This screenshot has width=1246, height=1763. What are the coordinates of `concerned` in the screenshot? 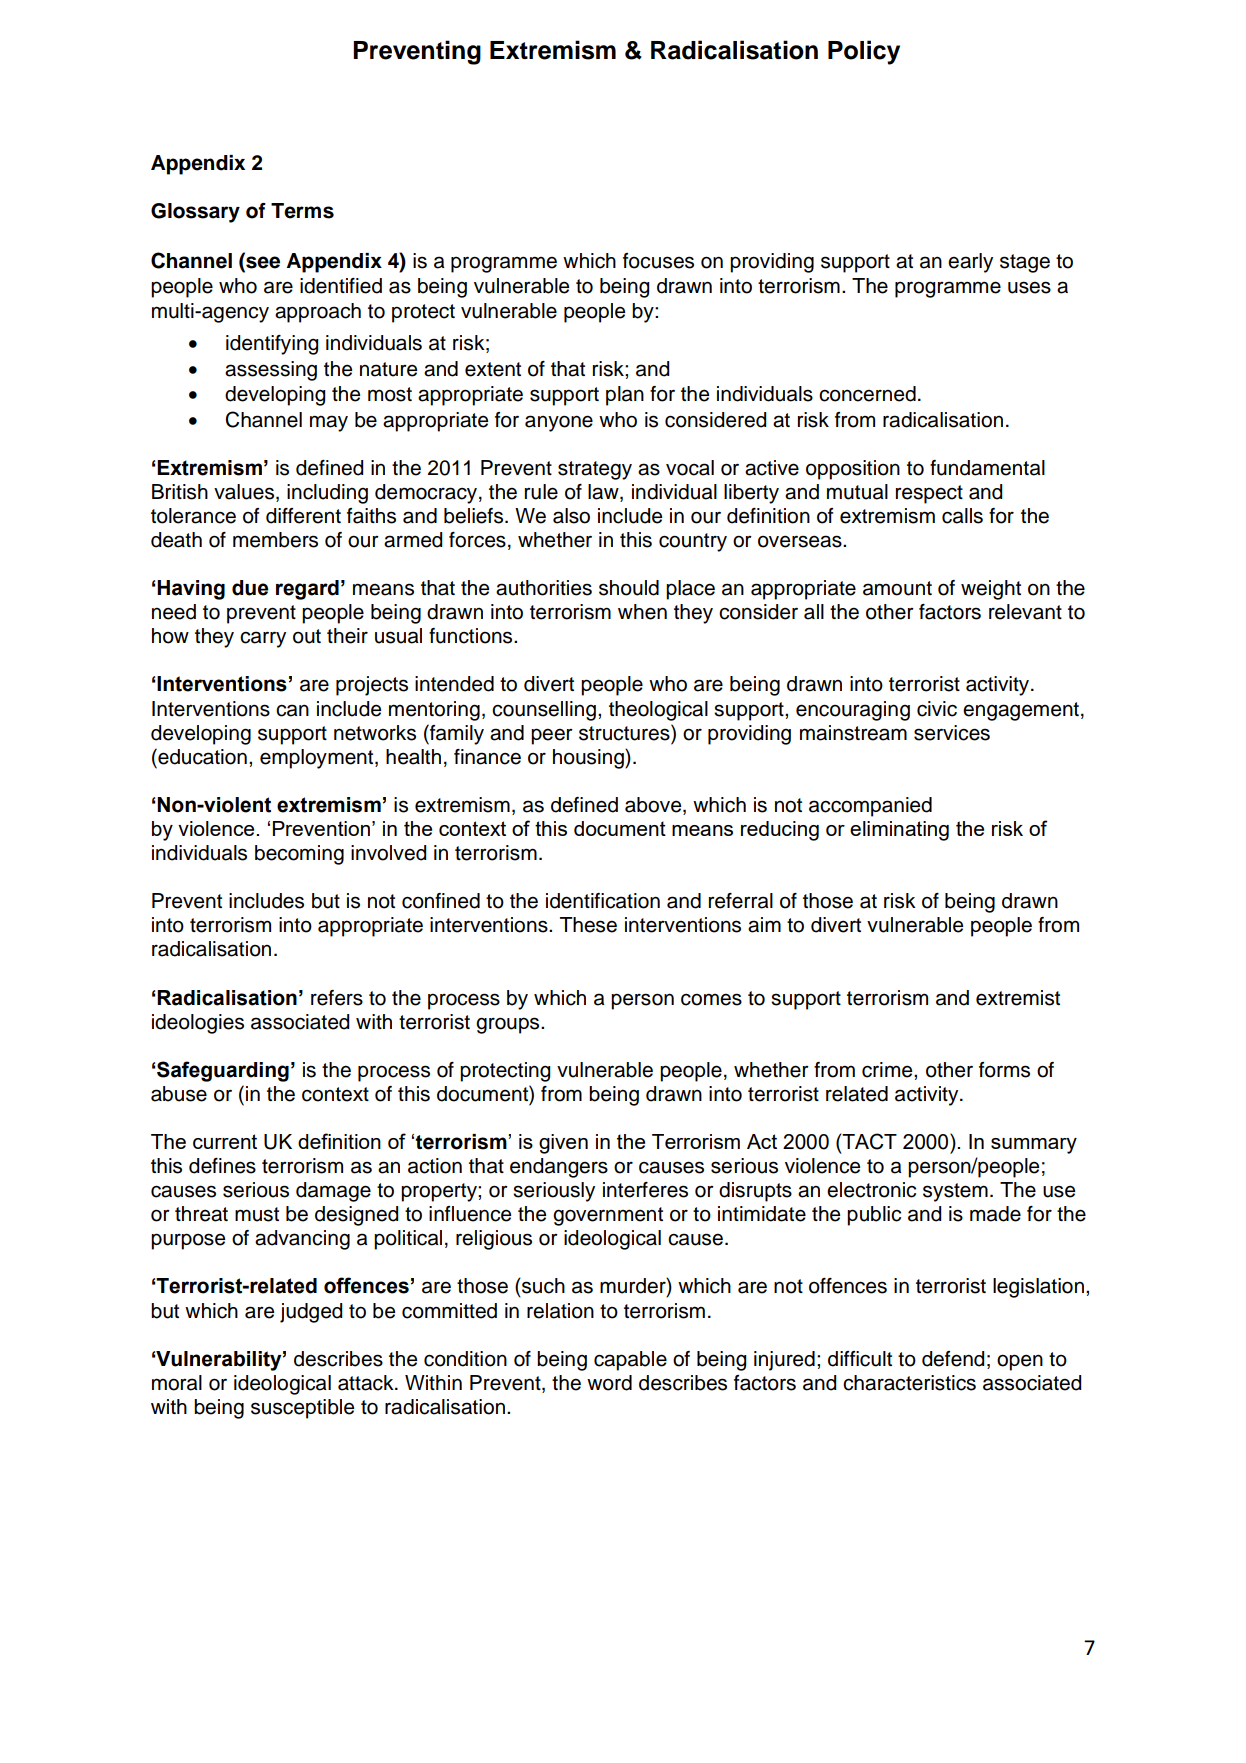 It's located at (867, 394).
